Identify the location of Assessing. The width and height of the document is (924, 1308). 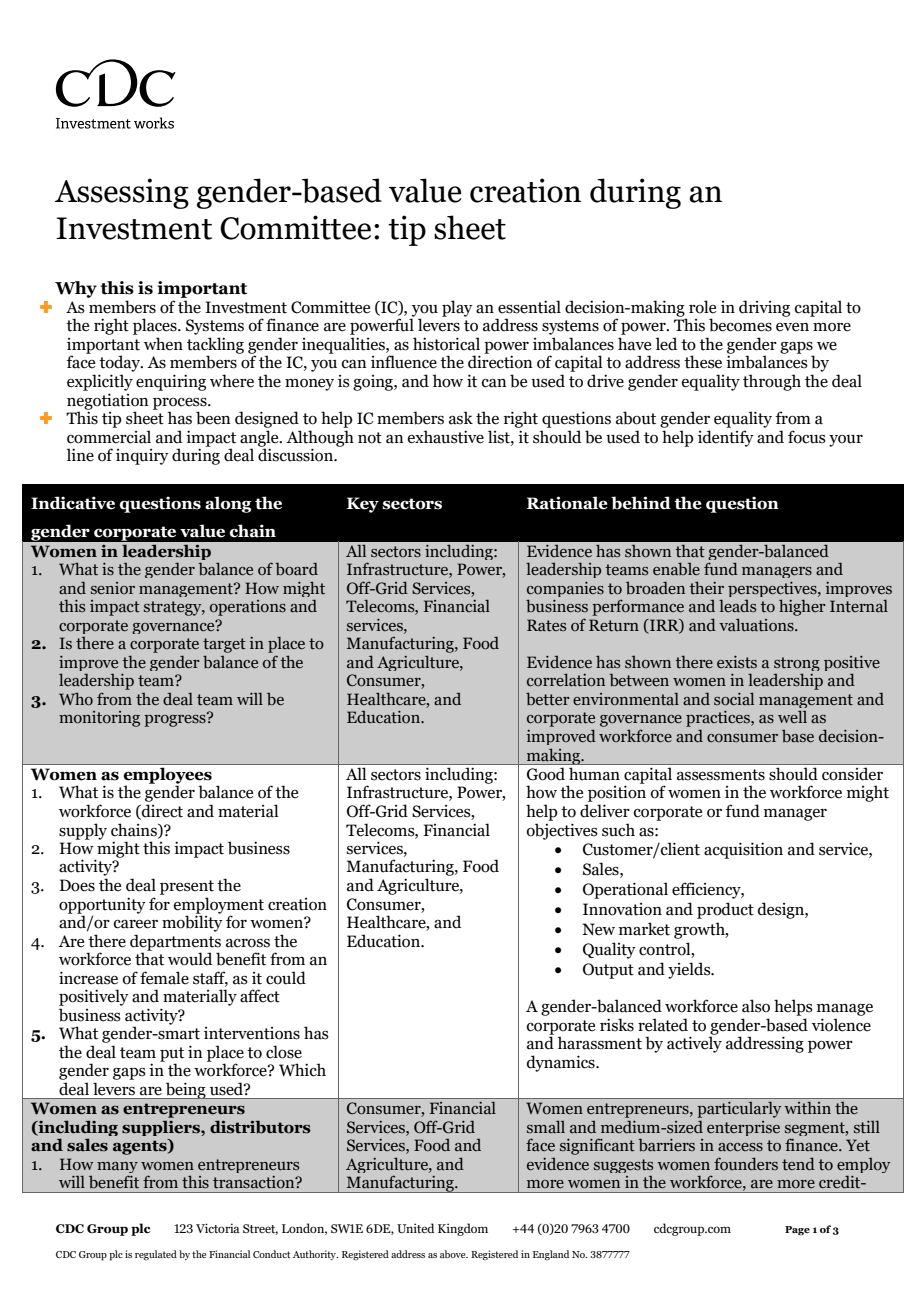
(122, 193).
